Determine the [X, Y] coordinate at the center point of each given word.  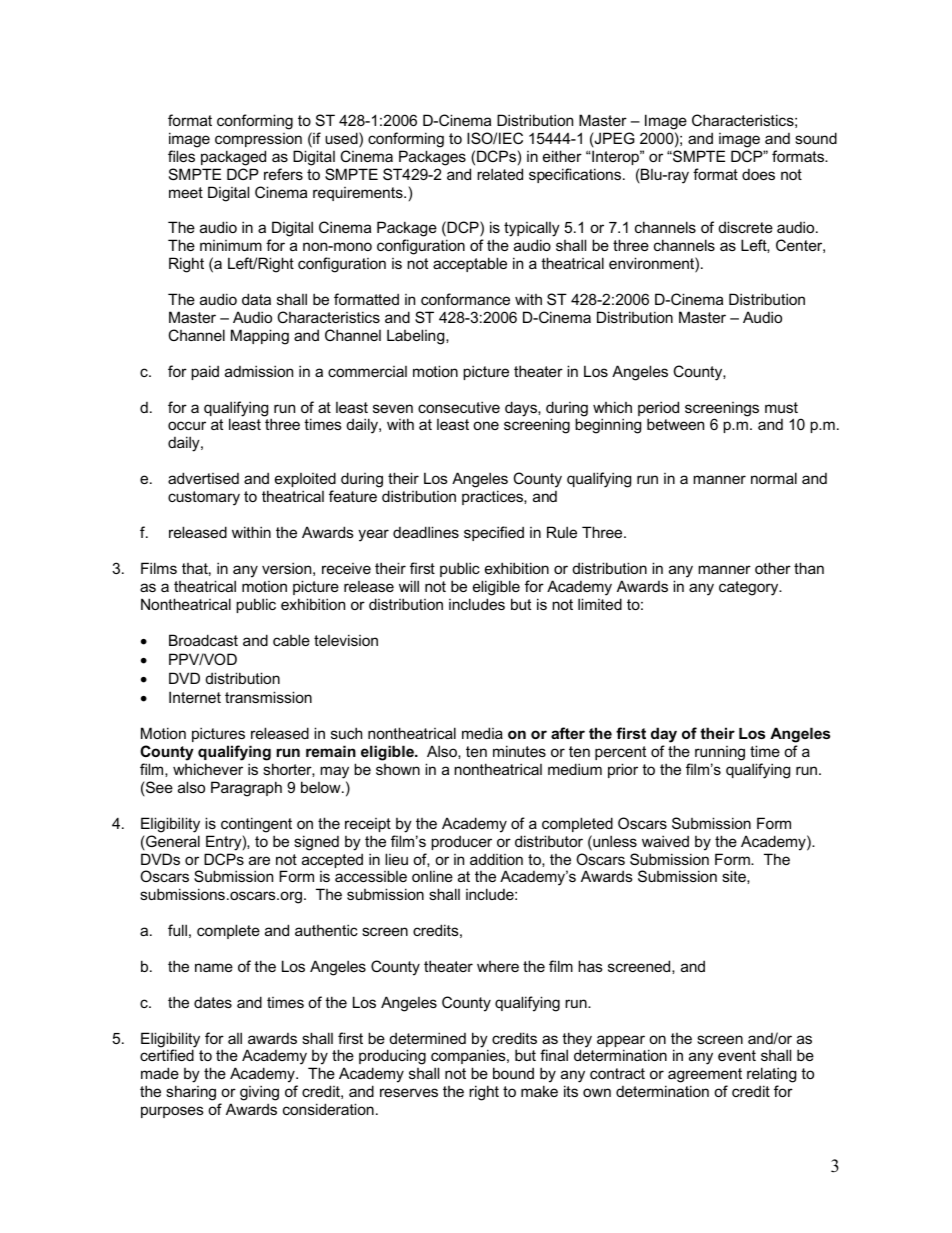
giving [259, 1093]
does [758, 174]
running [720, 753]
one [486, 425]
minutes [519, 751]
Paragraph [246, 789]
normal [774, 478]
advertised [203, 478]
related [500, 174]
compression [258, 140]
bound [513, 1073]
